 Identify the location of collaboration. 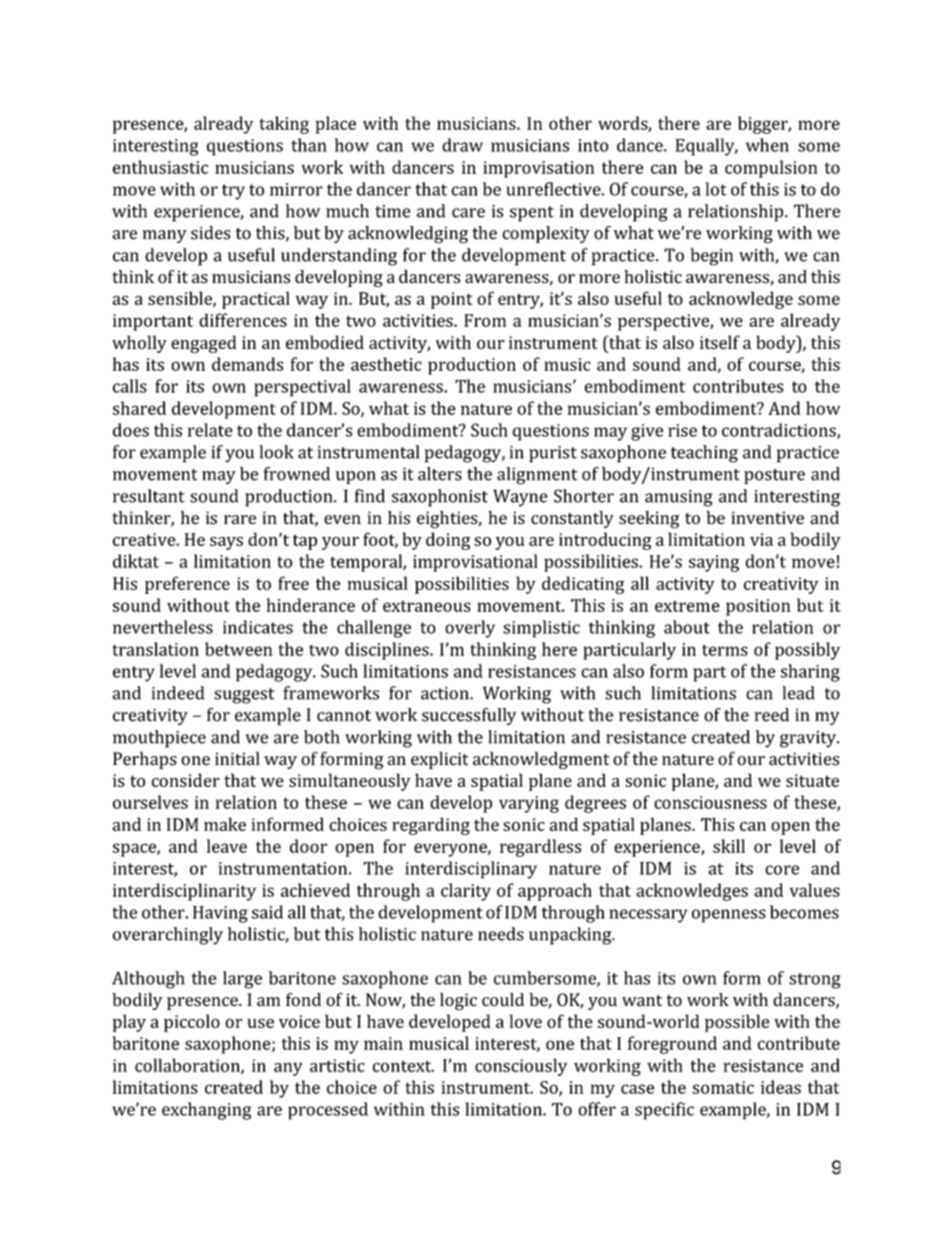
(188, 1066).
